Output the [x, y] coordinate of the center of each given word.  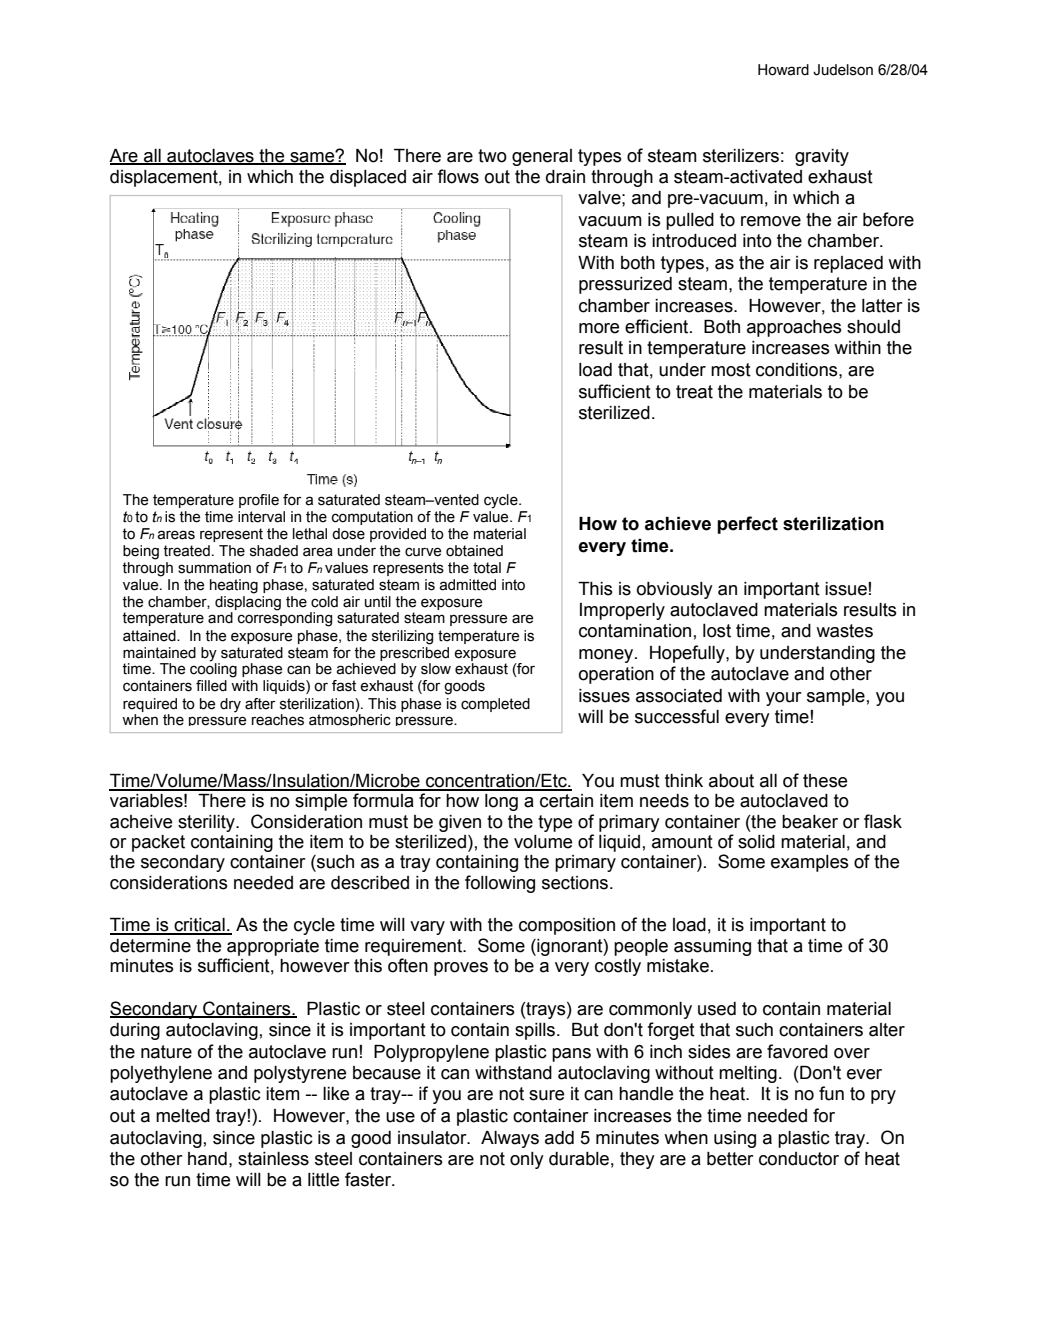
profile [259, 501]
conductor [799, 1159]
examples [810, 863]
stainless [273, 1159]
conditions [798, 370]
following [500, 884]
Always [510, 1139]
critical [199, 926]
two [492, 156]
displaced [368, 178]
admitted [468, 585]
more [599, 328]
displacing [248, 603]
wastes [844, 631]
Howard [783, 70]
